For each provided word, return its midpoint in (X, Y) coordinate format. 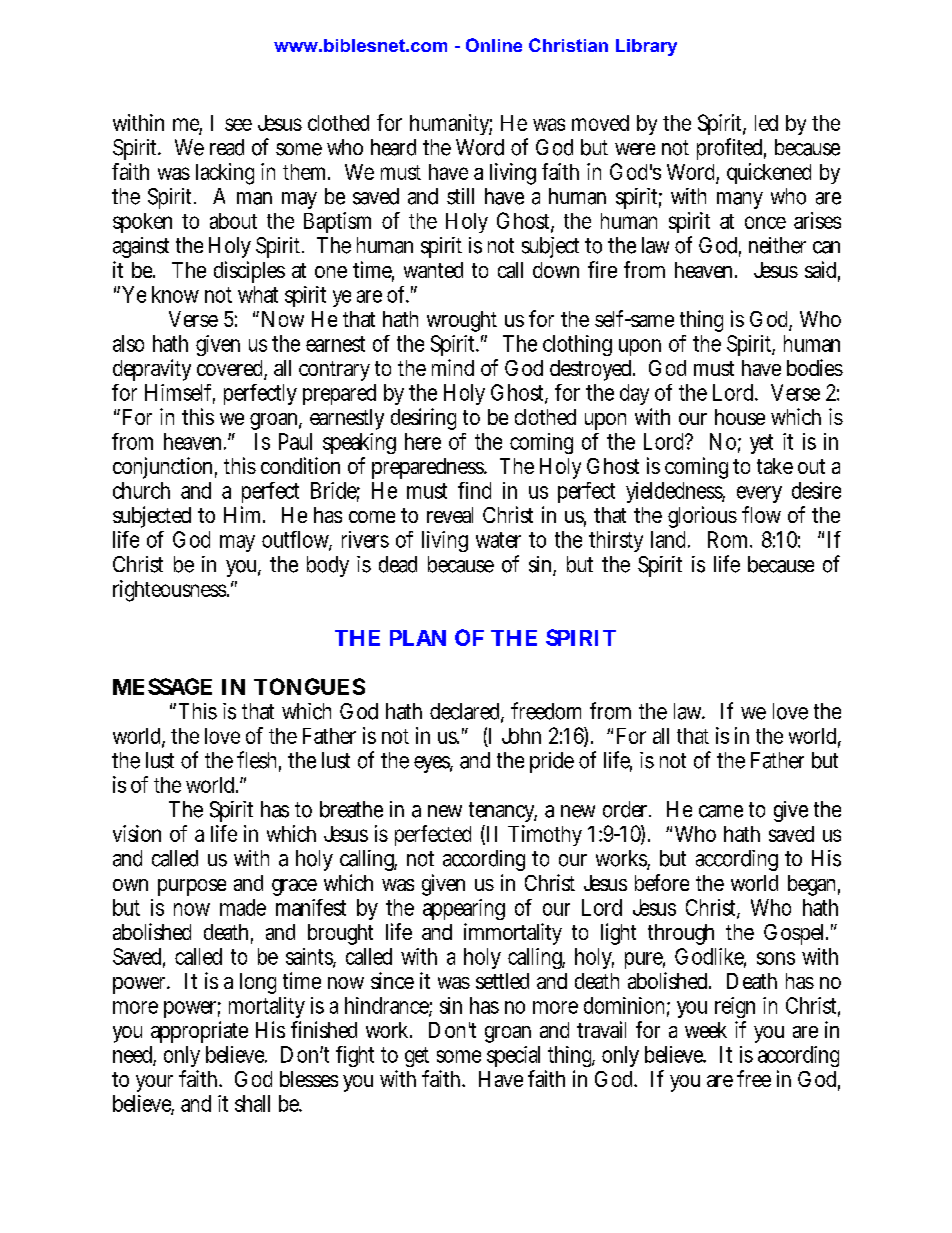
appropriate (199, 1032)
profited (731, 149)
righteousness (171, 591)
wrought (462, 321)
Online (494, 45)
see (238, 124)
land (670, 539)
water (498, 540)
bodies (815, 367)
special (513, 1056)
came (721, 811)
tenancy (503, 812)
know (175, 294)
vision (137, 833)
